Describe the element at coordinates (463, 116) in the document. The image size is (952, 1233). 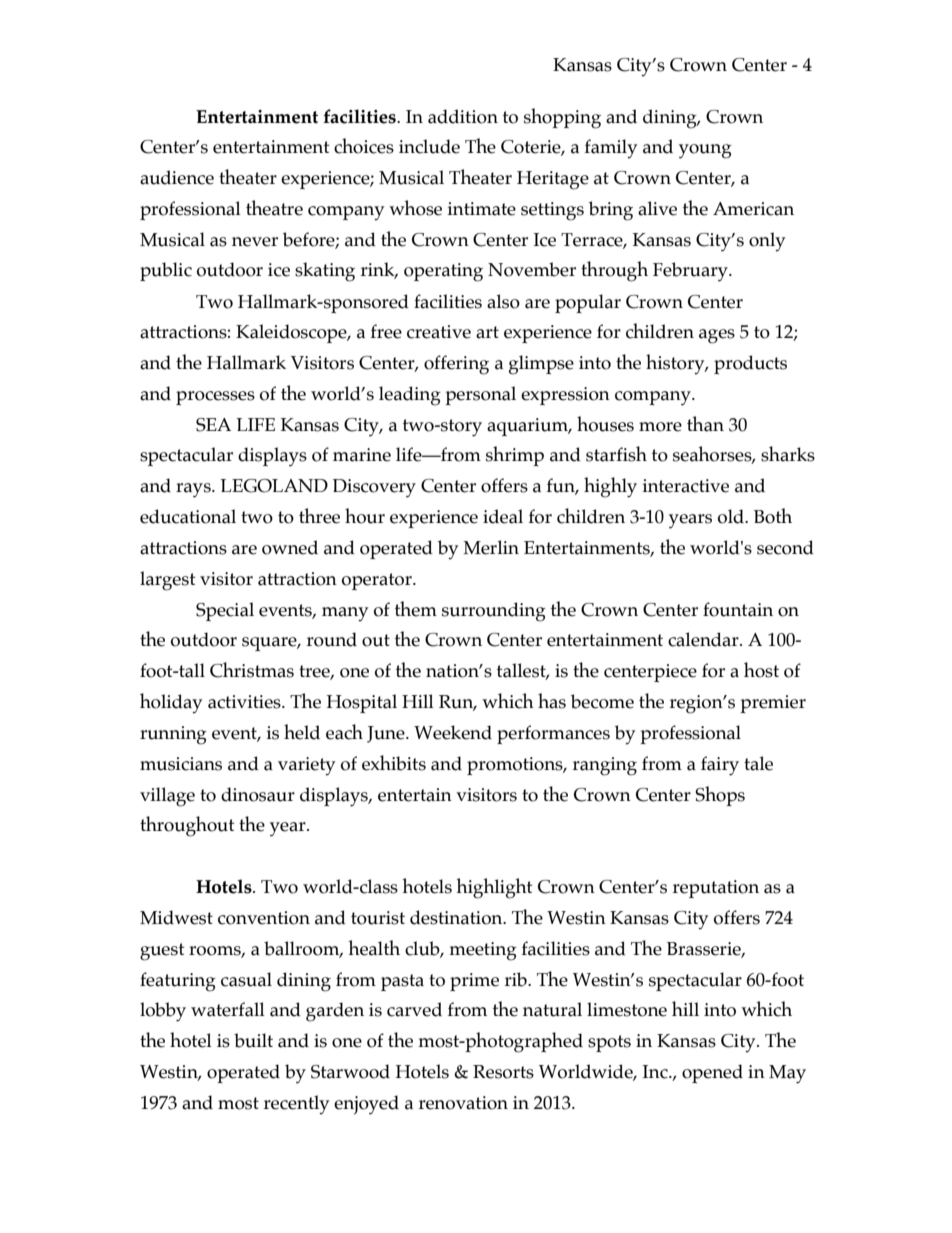
I see `addition` at that location.
